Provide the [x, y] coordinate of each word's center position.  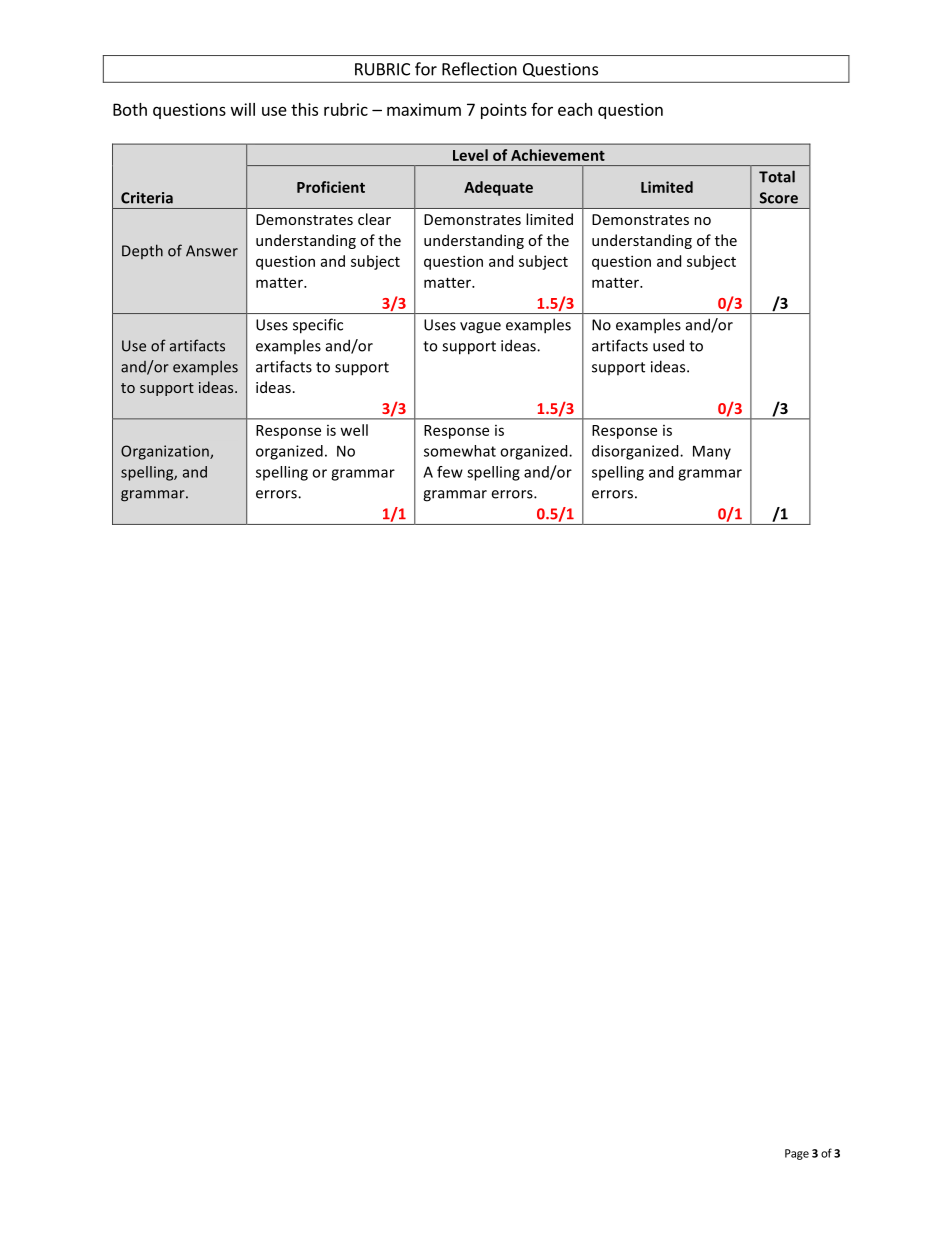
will [243, 109]
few [450, 472]
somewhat [460, 451]
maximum [424, 109]
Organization [166, 452]
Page [797, 1154]
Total [777, 176]
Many [712, 452]
